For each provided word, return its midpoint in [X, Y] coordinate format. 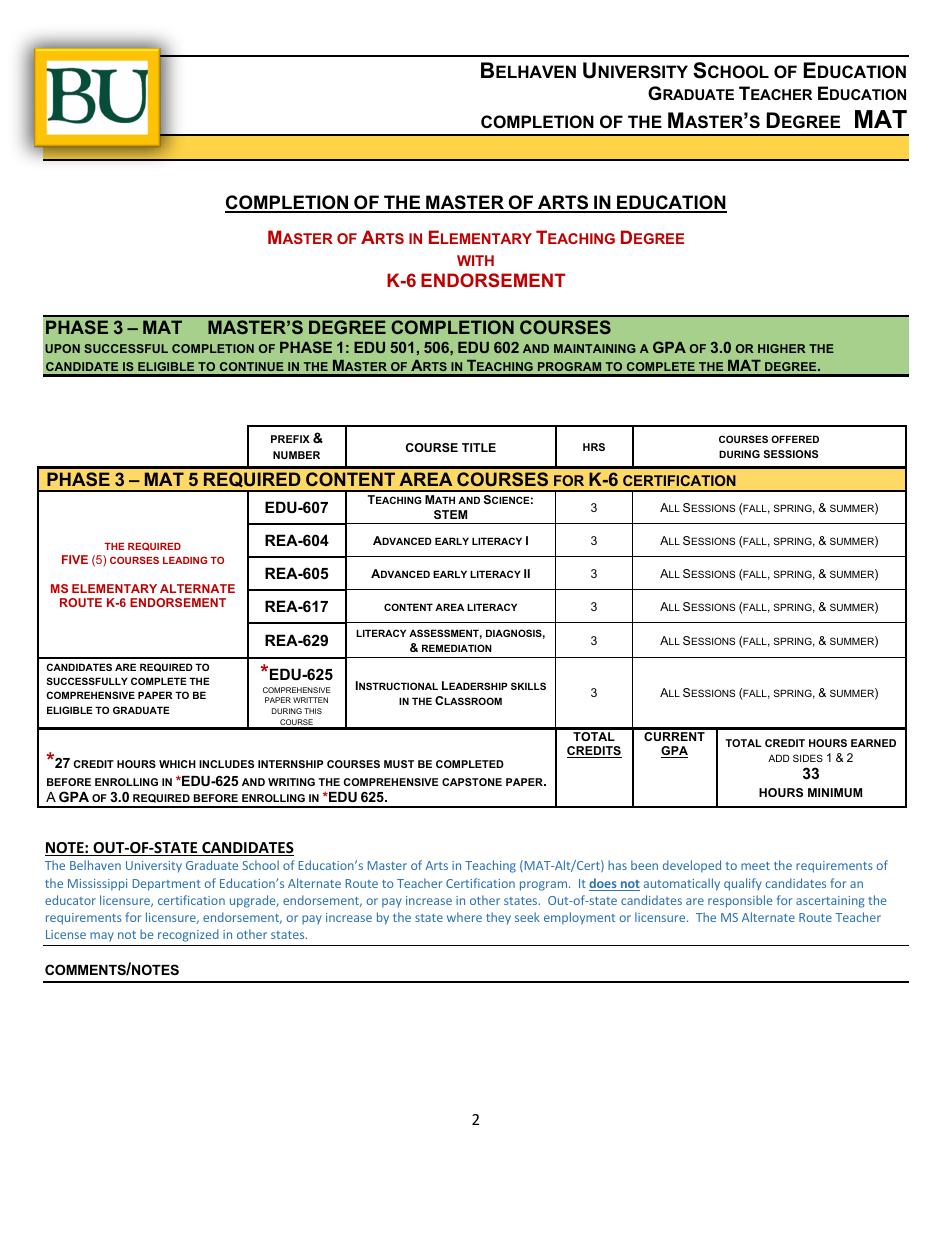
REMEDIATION [457, 648]
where [464, 917]
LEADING [185, 560]
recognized [188, 935]
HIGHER [781, 348]
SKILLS [528, 686]
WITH [475, 260]
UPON [62, 348]
